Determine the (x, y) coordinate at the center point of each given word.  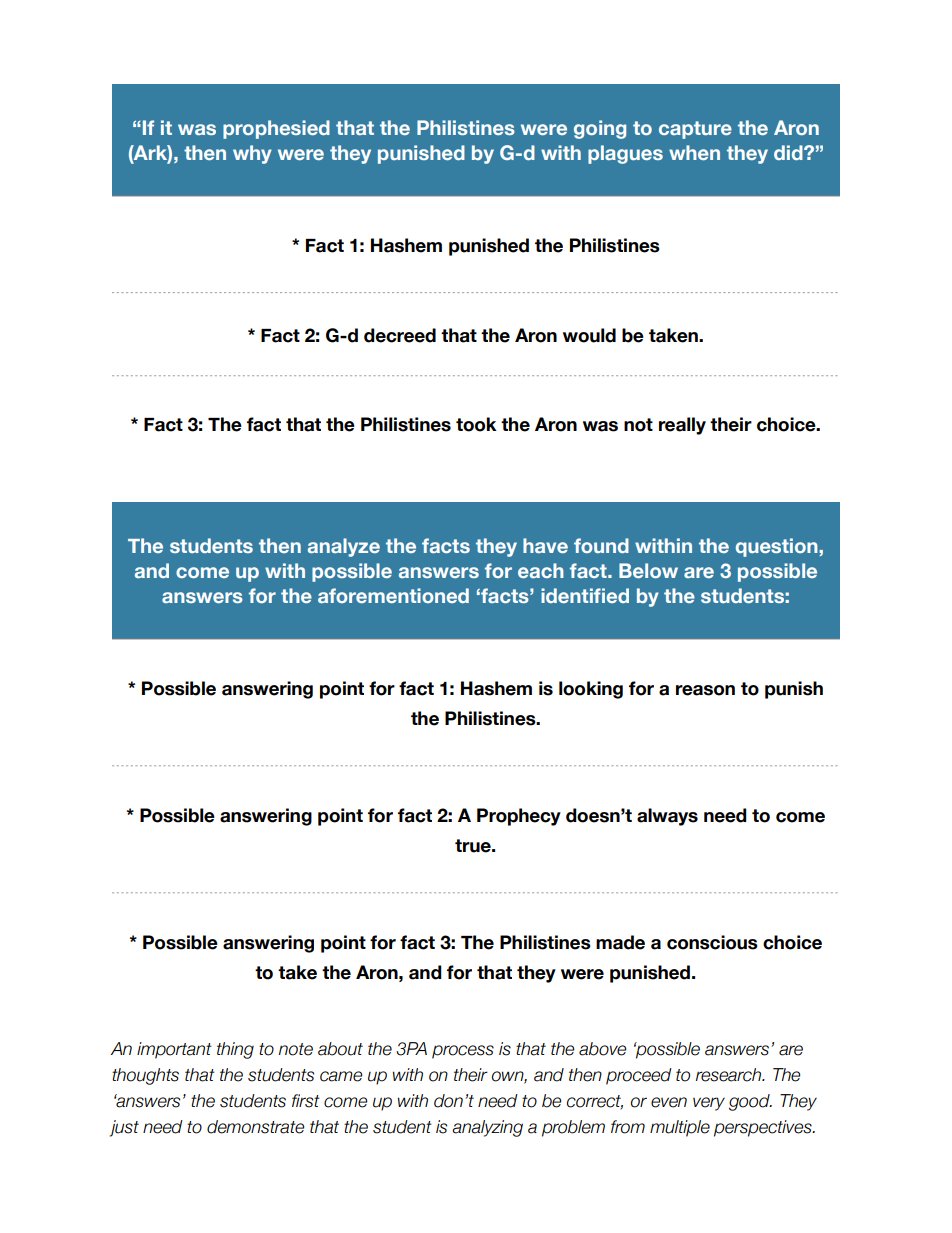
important (174, 1050)
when (694, 152)
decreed (400, 335)
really (682, 426)
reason (705, 690)
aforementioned (393, 595)
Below (648, 570)
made (620, 942)
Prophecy (519, 817)
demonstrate (255, 1127)
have (545, 545)
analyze (344, 547)
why (252, 154)
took (476, 424)
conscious (712, 942)
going (600, 129)
